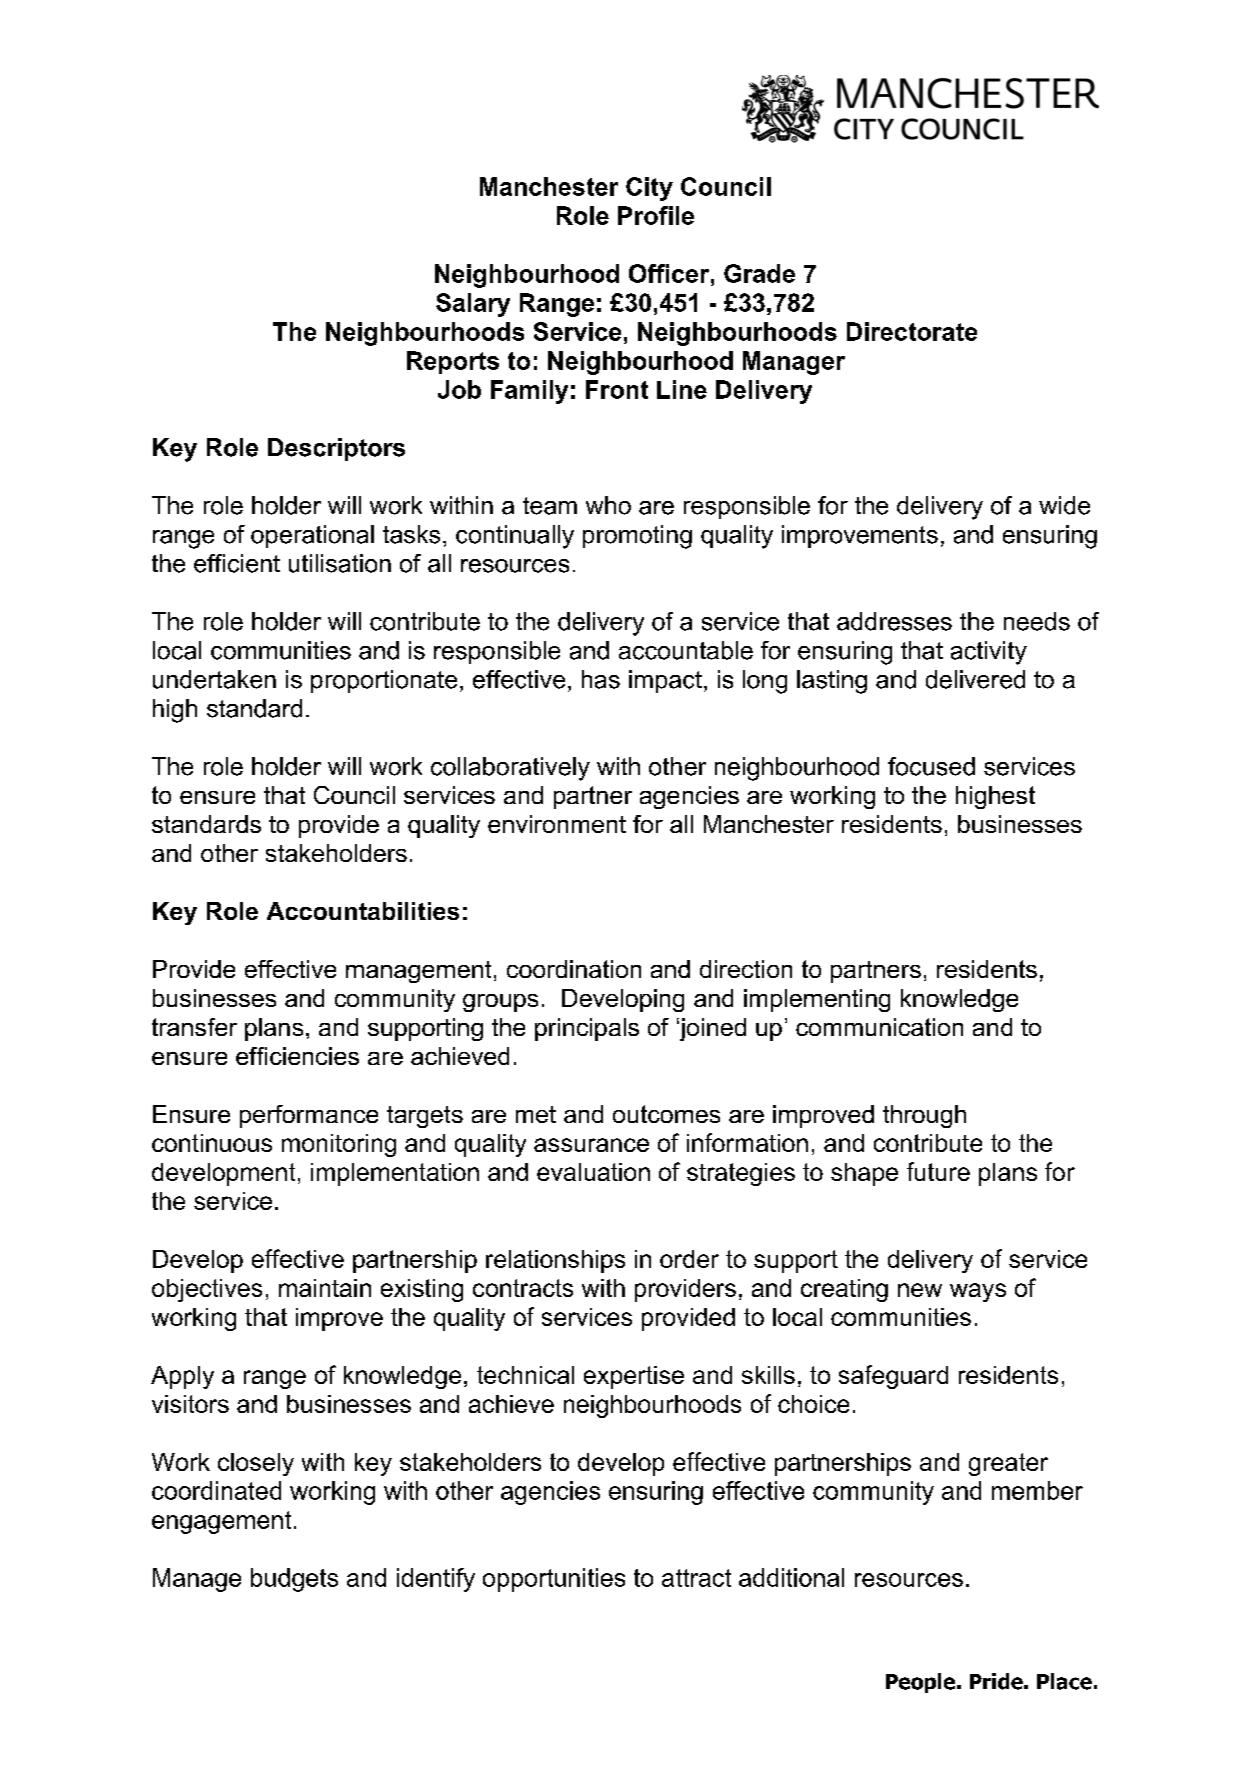  Describe the element at coordinates (894, 621) in the page. I see `addresses` at that location.
